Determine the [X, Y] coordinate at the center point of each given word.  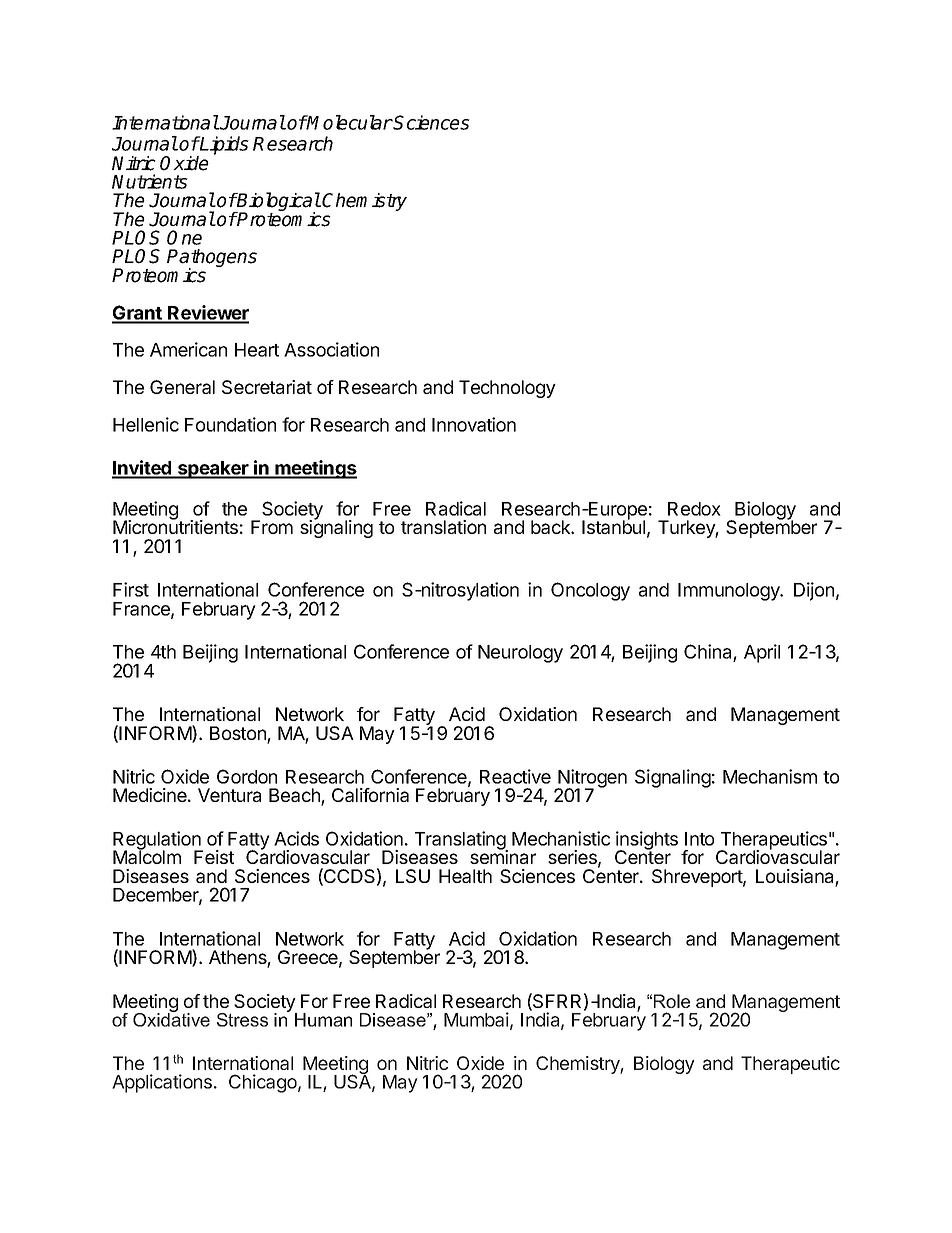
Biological [278, 203]
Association [331, 349]
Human [323, 1020]
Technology [507, 389]
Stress [242, 1020]
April [762, 653]
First [131, 589]
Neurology [520, 654]
